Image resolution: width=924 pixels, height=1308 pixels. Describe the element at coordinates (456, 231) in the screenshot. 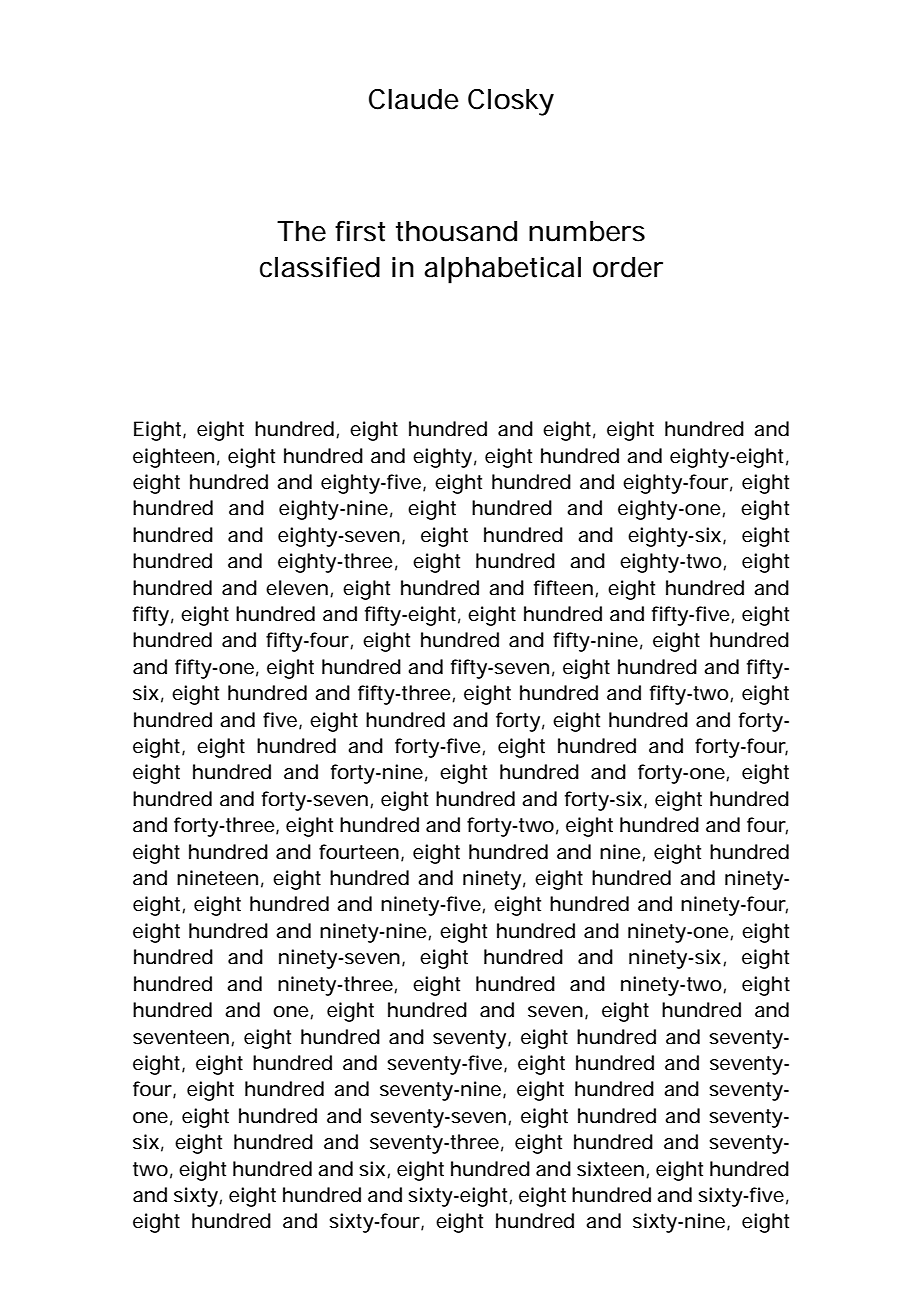

I see `thousand` at that location.
